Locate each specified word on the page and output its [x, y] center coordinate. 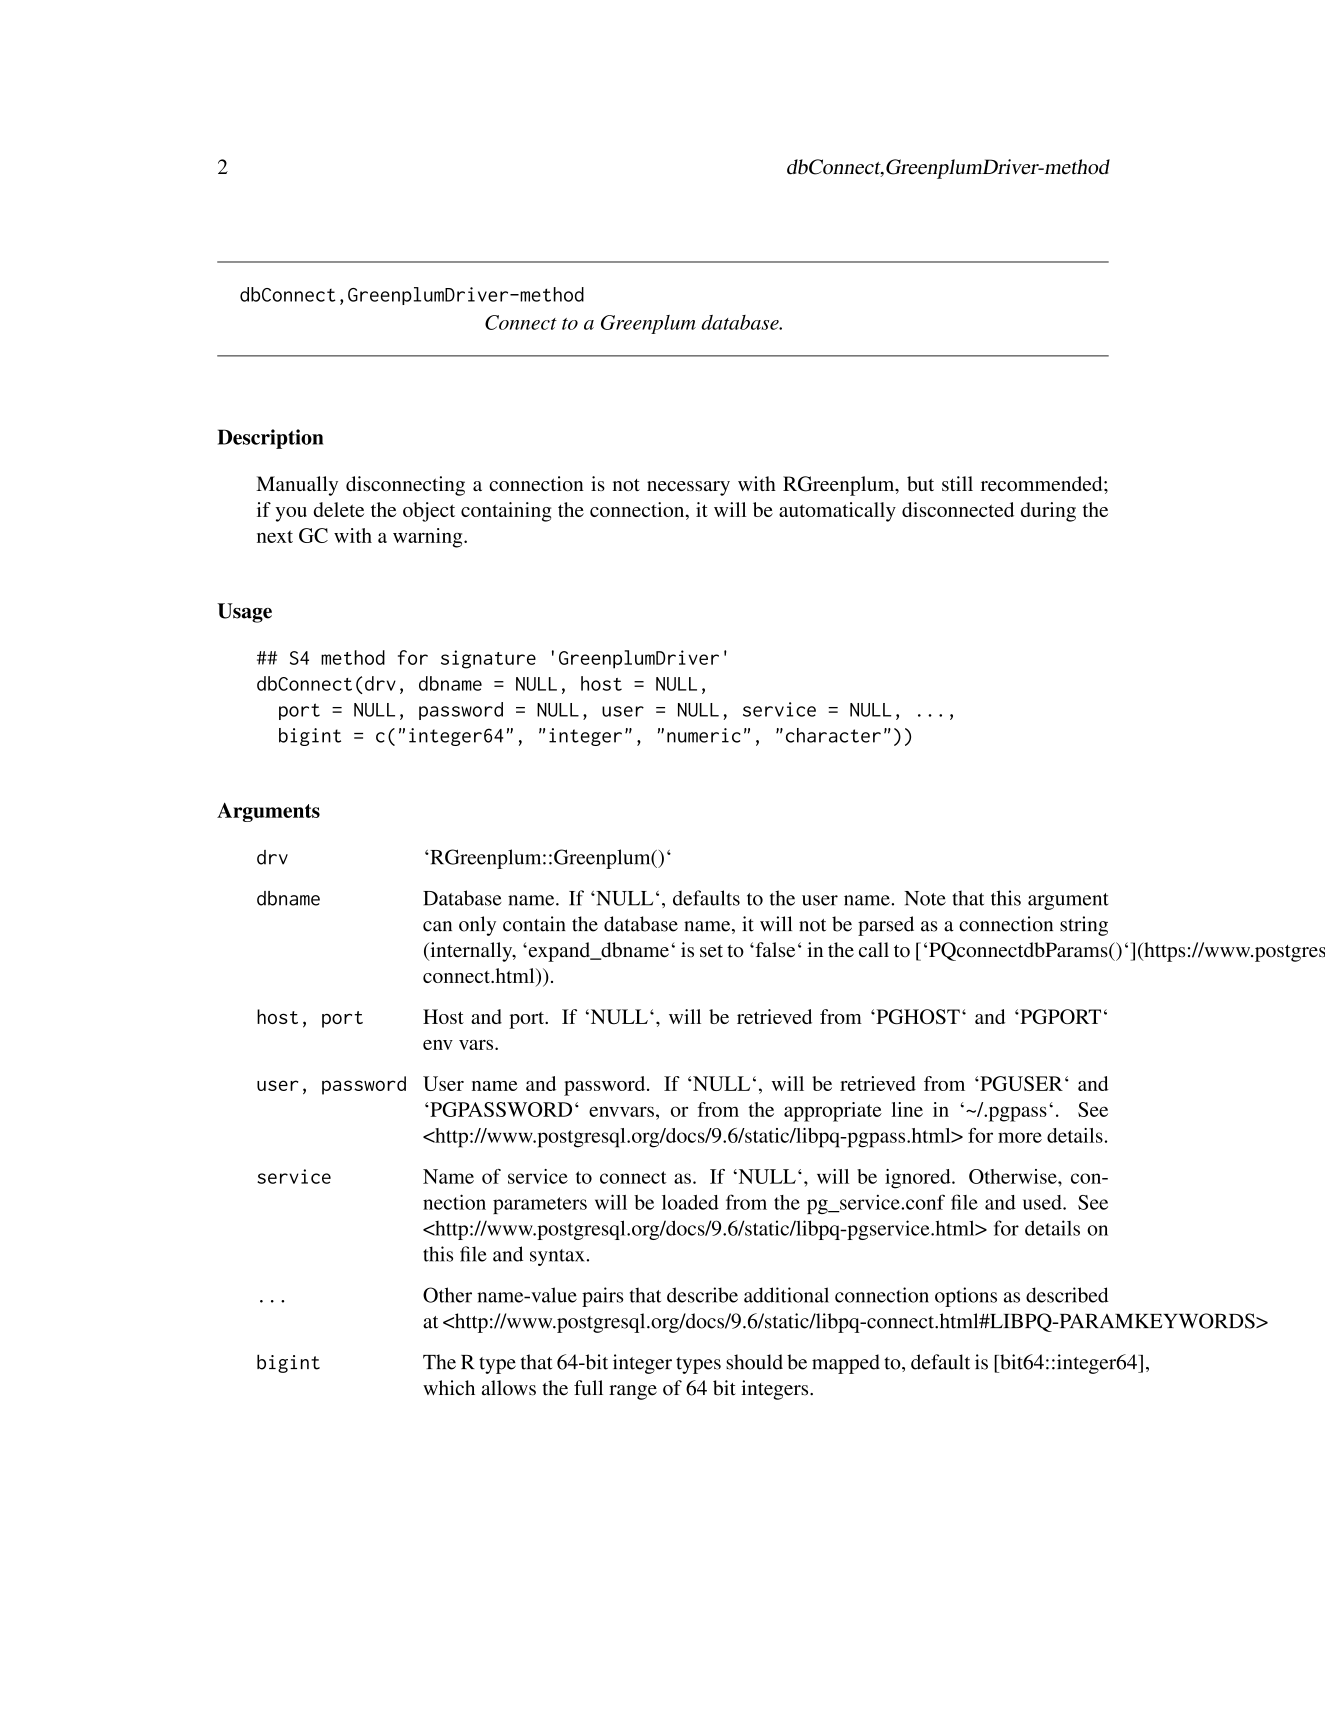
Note [925, 898]
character [833, 735]
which [449, 1388]
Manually [297, 486]
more [1020, 1137]
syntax [557, 1257]
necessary [688, 488]
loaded [690, 1202]
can [437, 926]
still [957, 483]
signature [488, 659]
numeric [704, 735]
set [711, 951]
